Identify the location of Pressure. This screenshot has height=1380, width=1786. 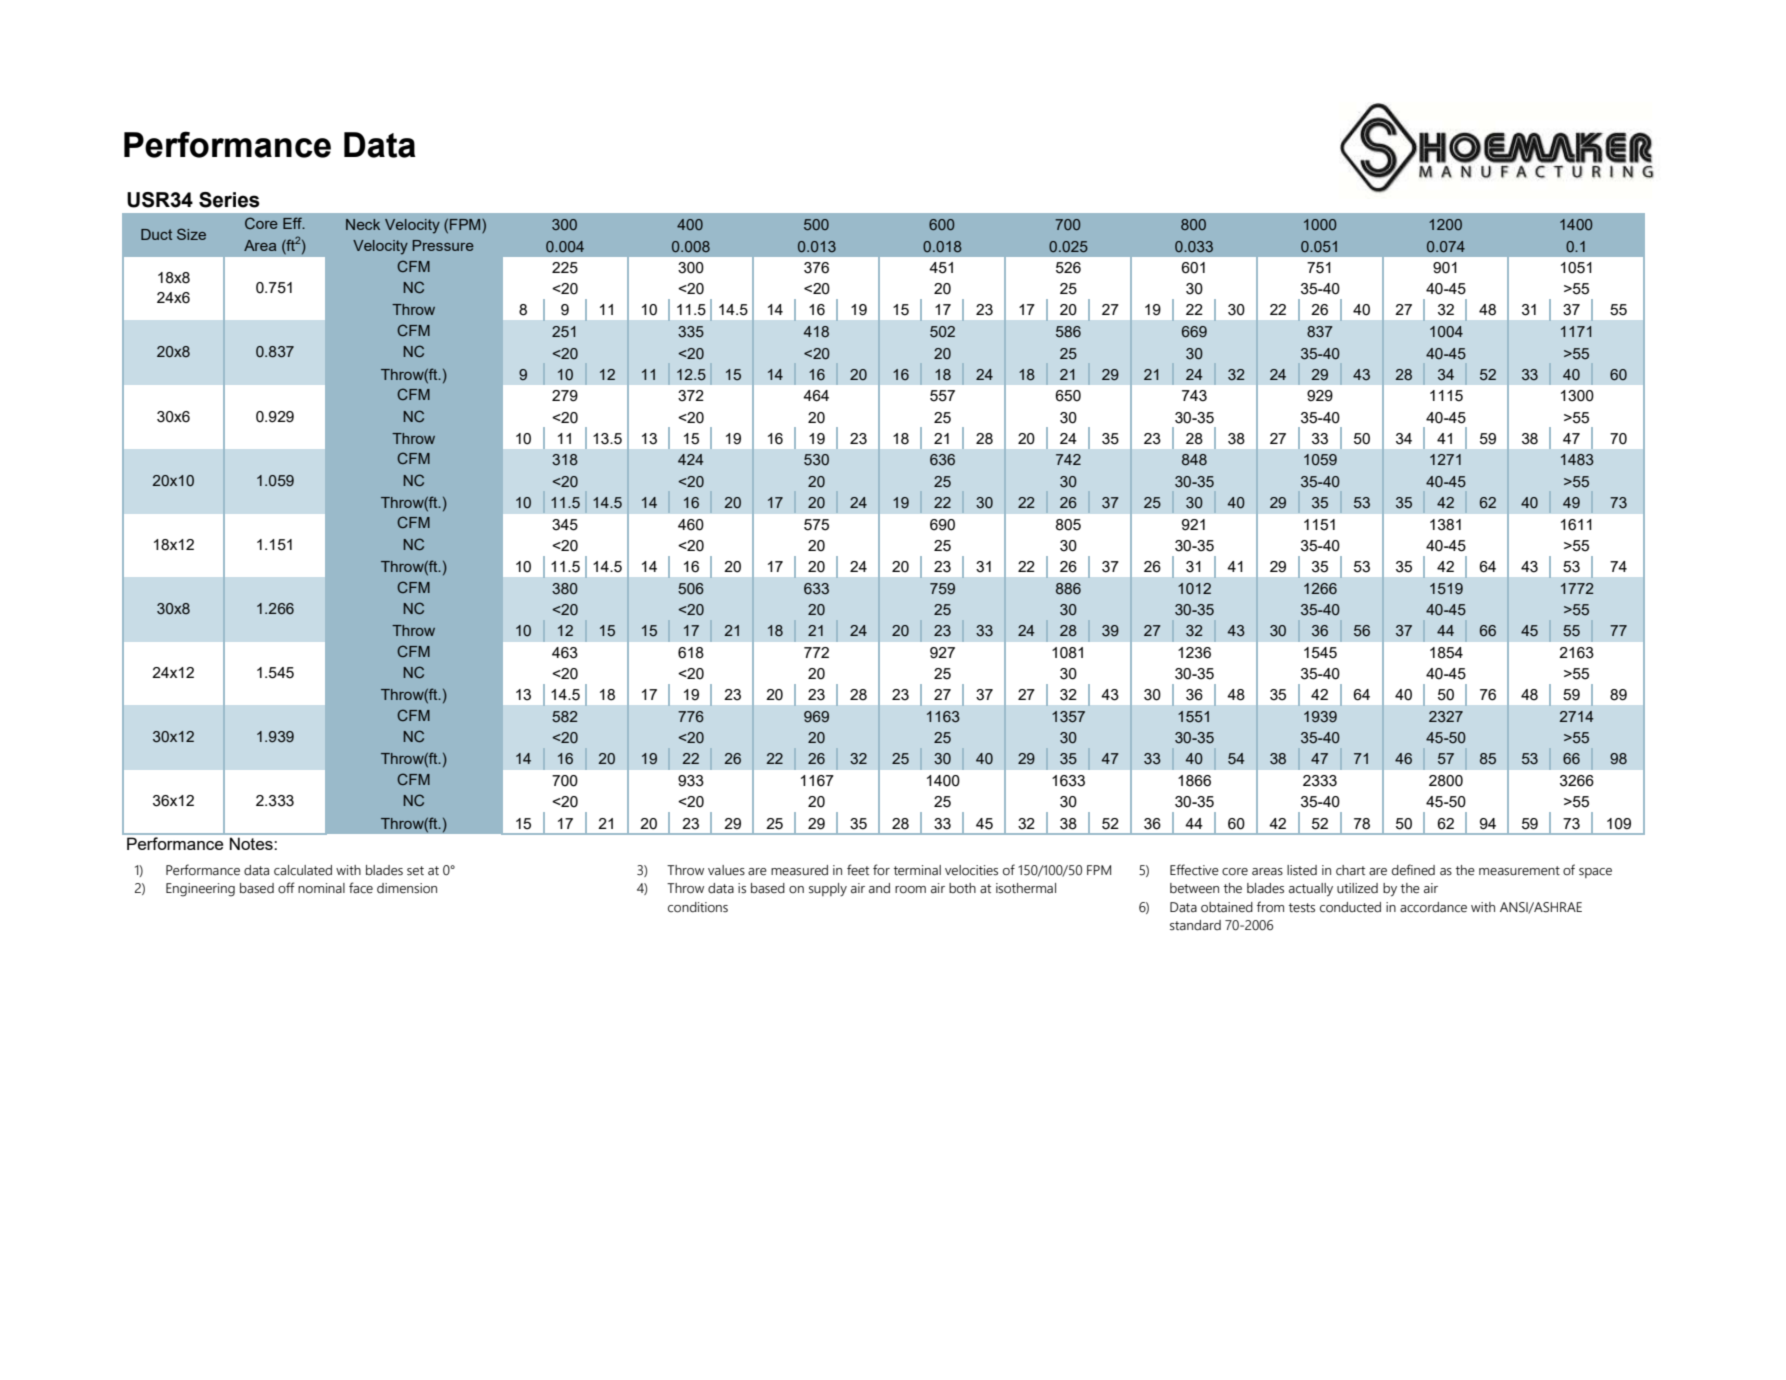
(443, 245).
